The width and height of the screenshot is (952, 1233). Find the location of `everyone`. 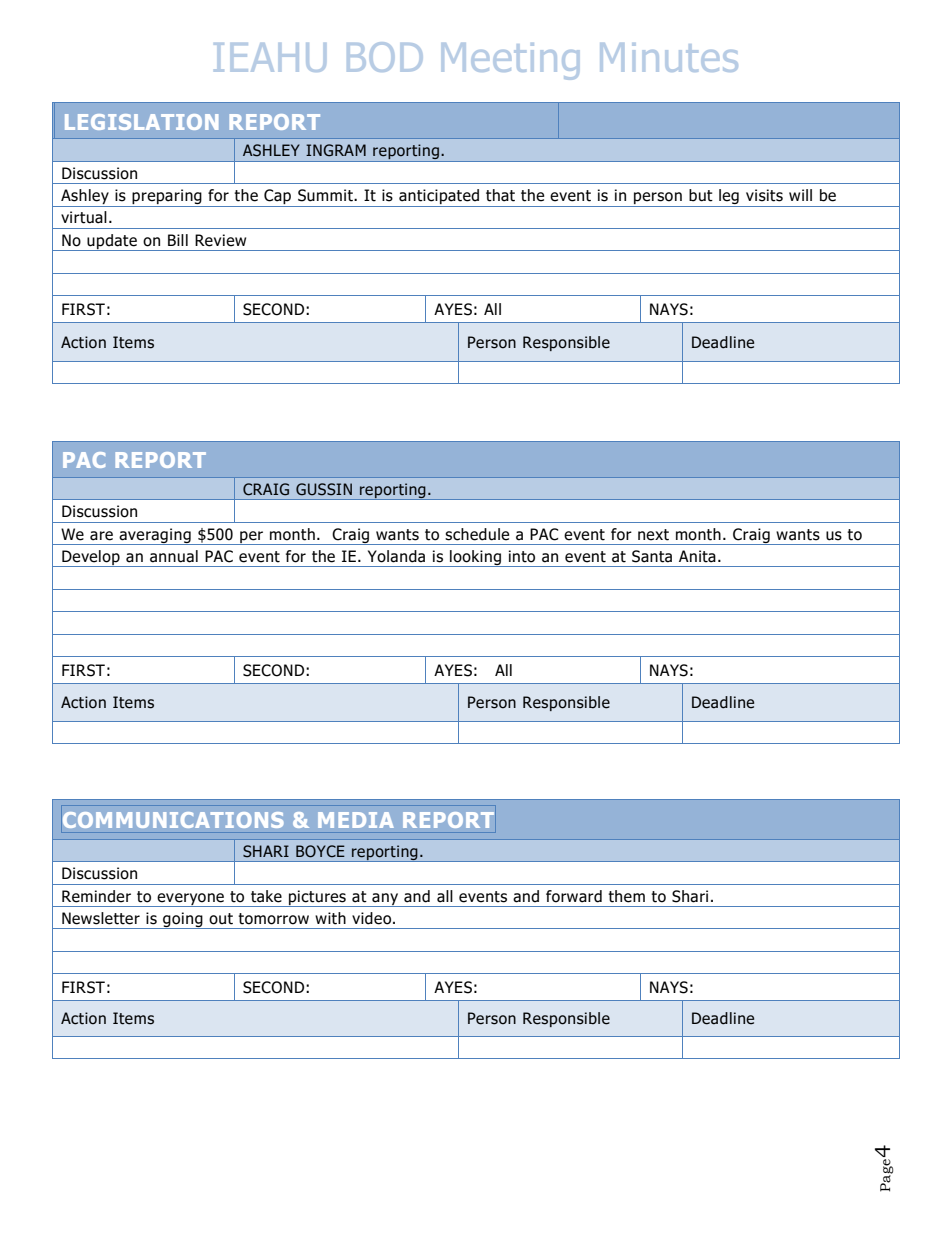

everyone is located at coordinates (190, 900).
